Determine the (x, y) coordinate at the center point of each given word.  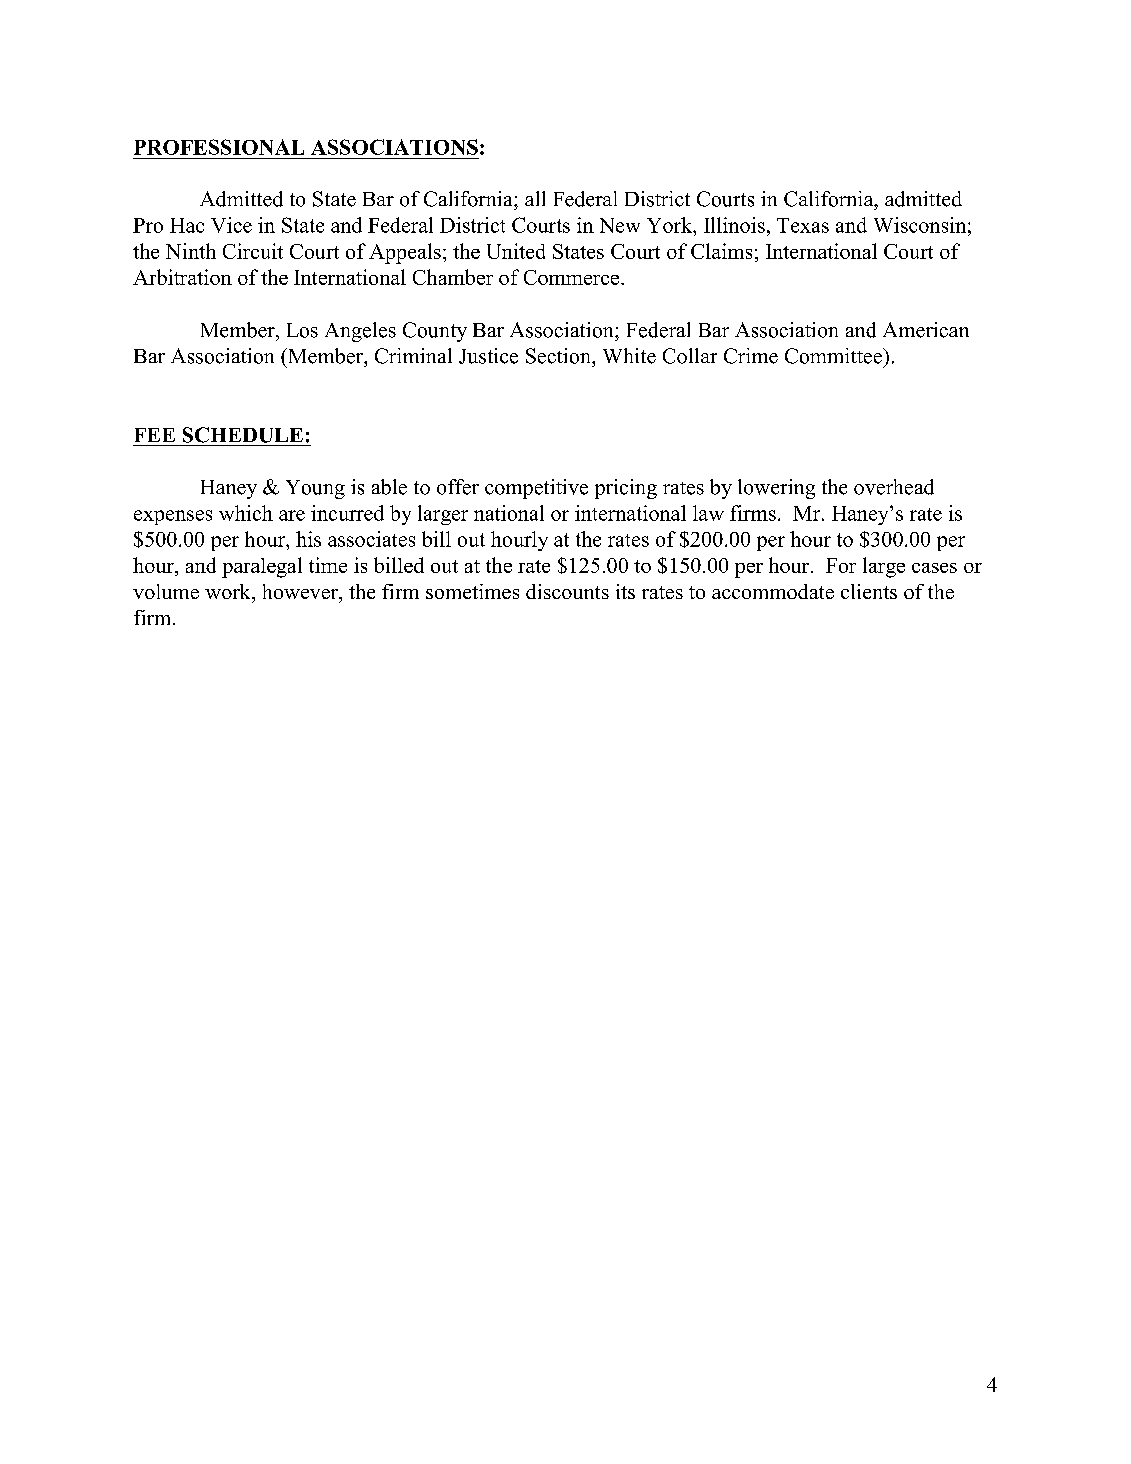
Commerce (573, 277)
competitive (536, 489)
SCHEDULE (243, 435)
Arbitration (182, 277)
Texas (803, 225)
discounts (567, 591)
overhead (894, 487)
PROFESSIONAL (219, 147)
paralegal (262, 567)
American (926, 330)
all (535, 198)
